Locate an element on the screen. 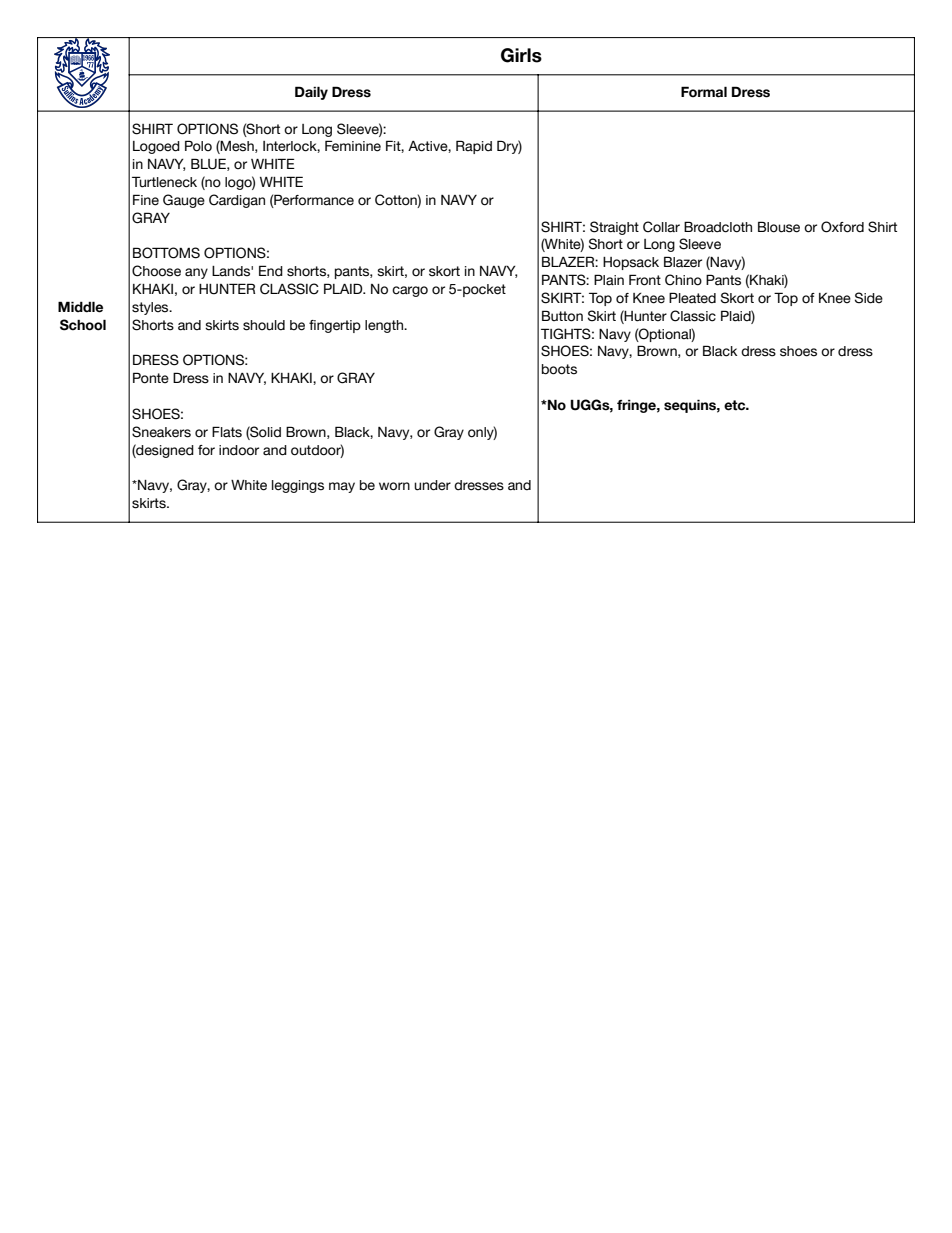 The width and height of the screenshot is (952, 1233). Choose is located at coordinates (156, 271).
